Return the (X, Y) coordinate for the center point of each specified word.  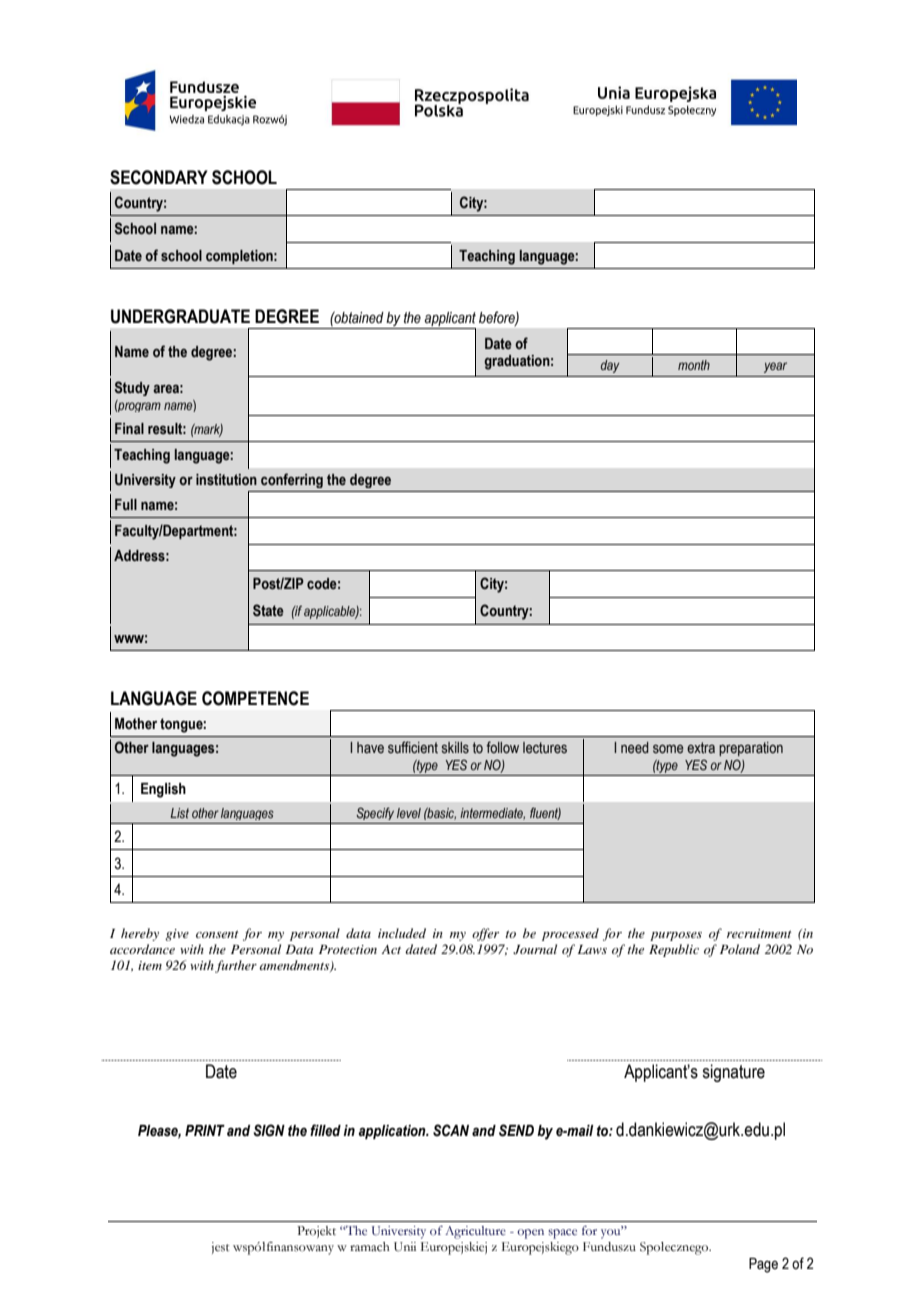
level (409, 813)
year (775, 367)
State (268, 610)
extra (701, 748)
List (179, 813)
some (668, 749)
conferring (292, 480)
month (694, 365)
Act (391, 949)
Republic (674, 950)
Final (129, 428)
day (610, 366)
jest (220, 1248)
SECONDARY (159, 177)
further (236, 966)
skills (455, 748)
